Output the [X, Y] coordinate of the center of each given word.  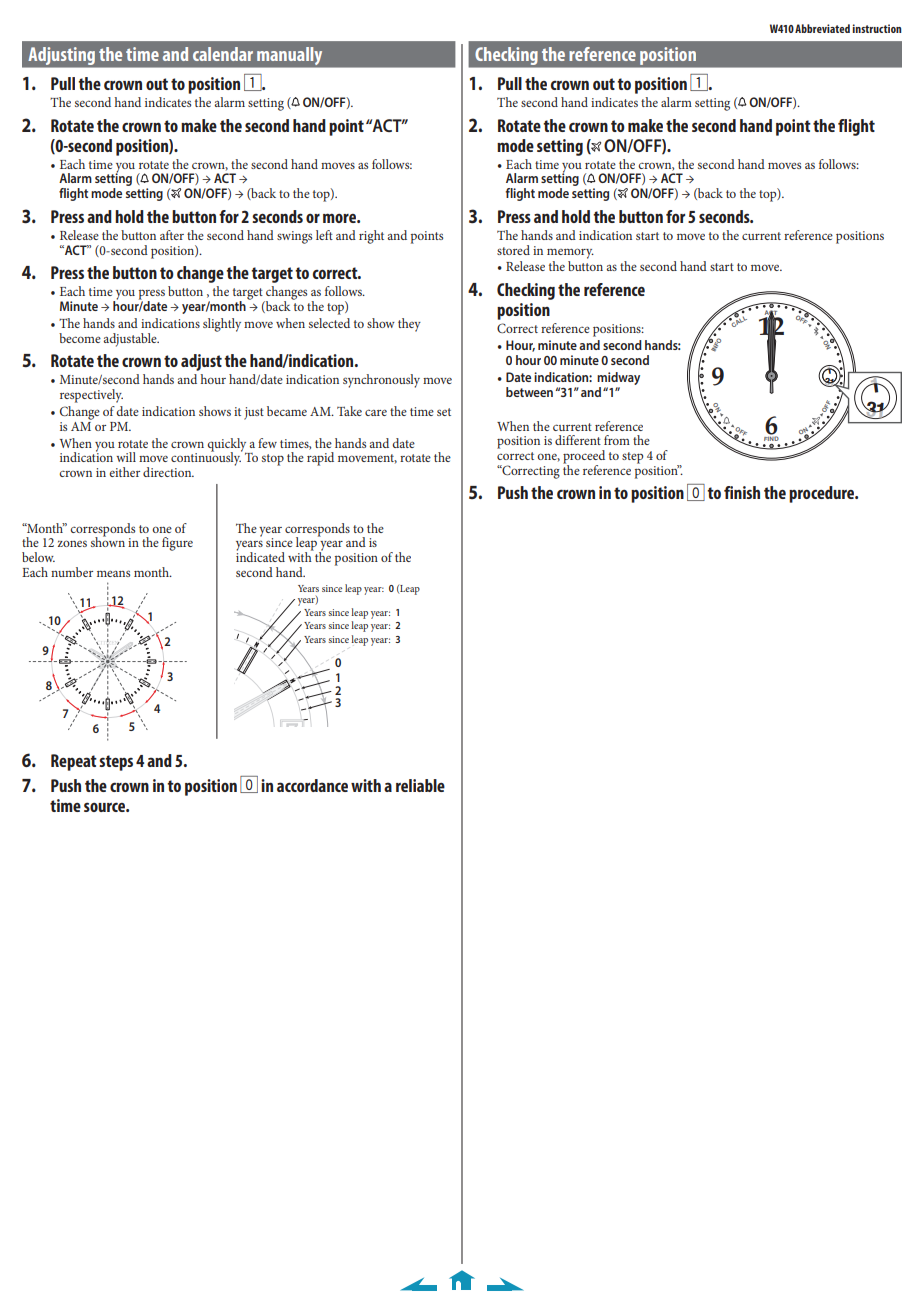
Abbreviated [822, 28]
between [529, 392]
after [172, 235]
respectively [91, 396]
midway [618, 378]
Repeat [74, 762]
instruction [877, 28]
